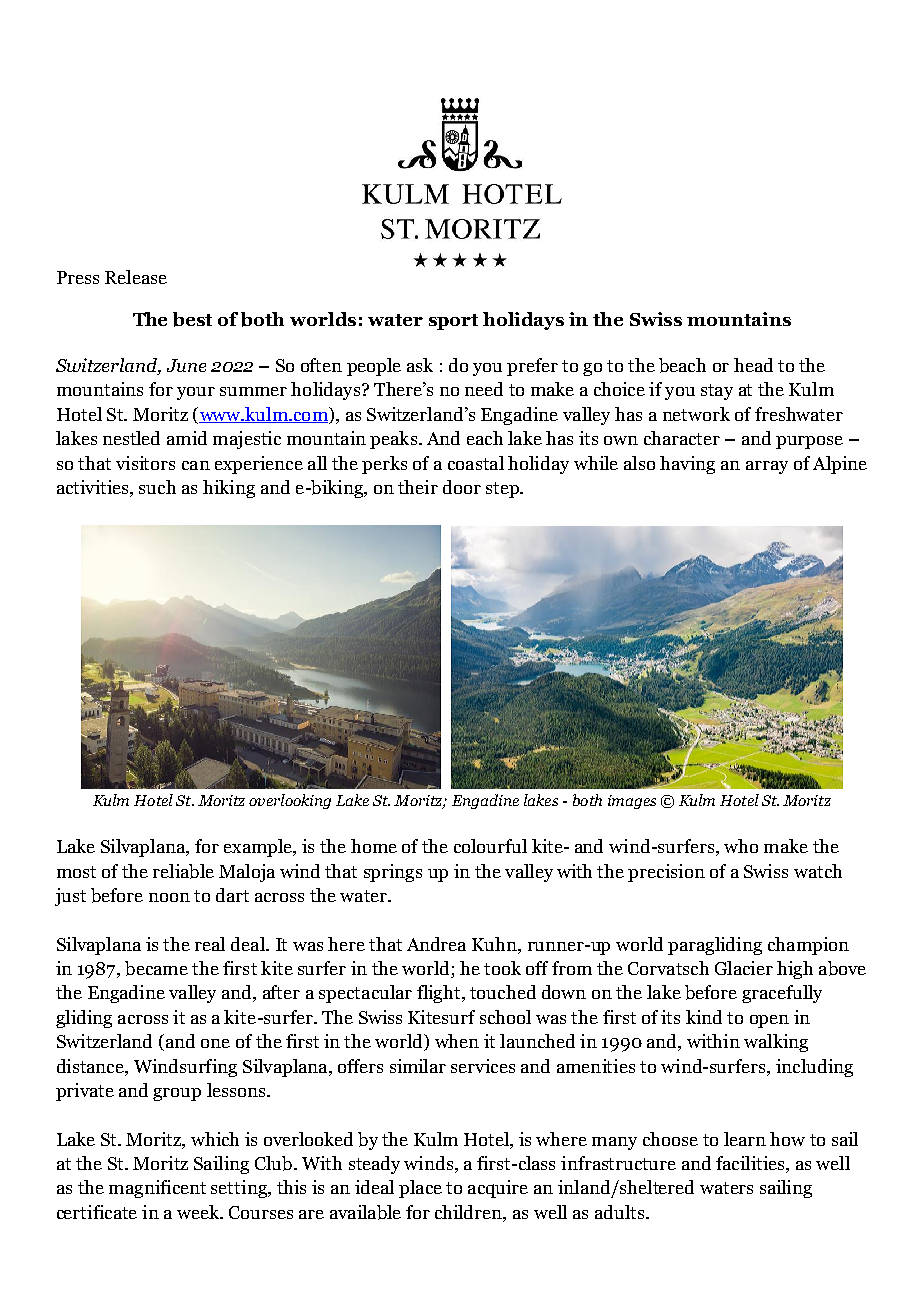  Describe the element at coordinates (453, 322) in the image. I see `sport` at that location.
